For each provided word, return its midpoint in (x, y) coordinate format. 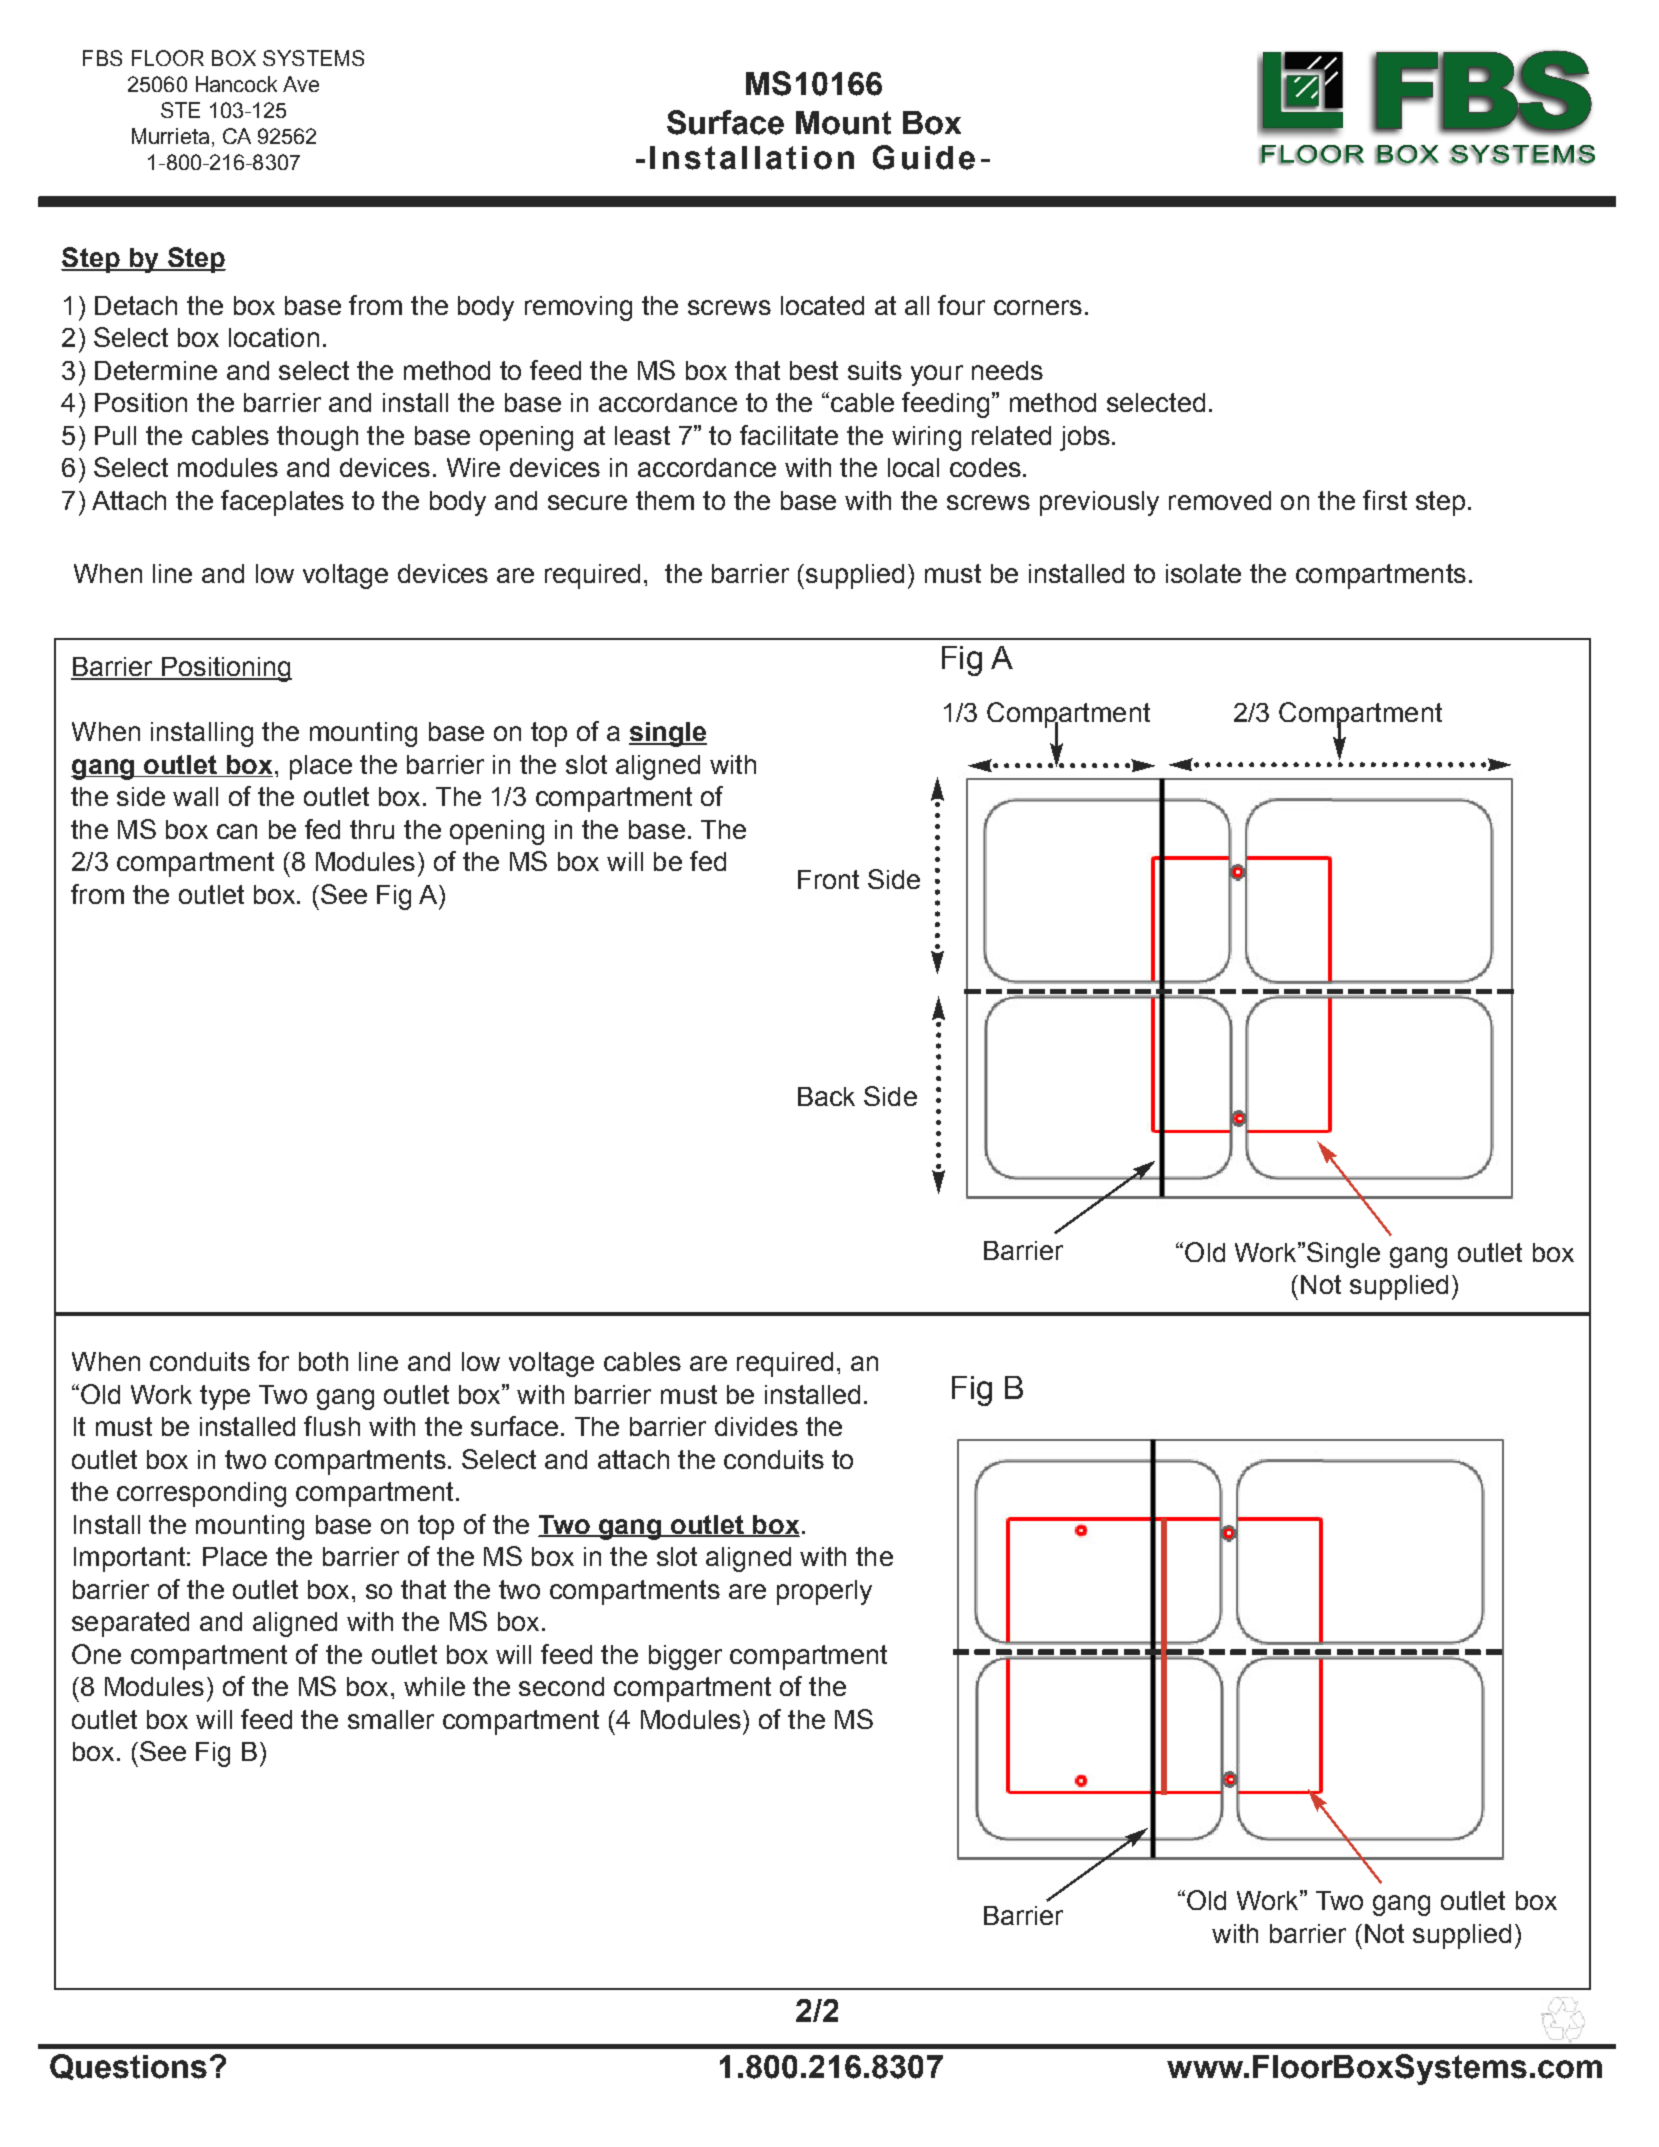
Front (828, 879)
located (822, 305)
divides (756, 1426)
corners (1038, 307)
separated (130, 1624)
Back (826, 1096)
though (317, 438)
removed (1220, 500)
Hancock (236, 84)
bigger (685, 1657)
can (237, 831)
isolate (1203, 573)
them (665, 500)
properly (824, 1592)
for (273, 1361)
